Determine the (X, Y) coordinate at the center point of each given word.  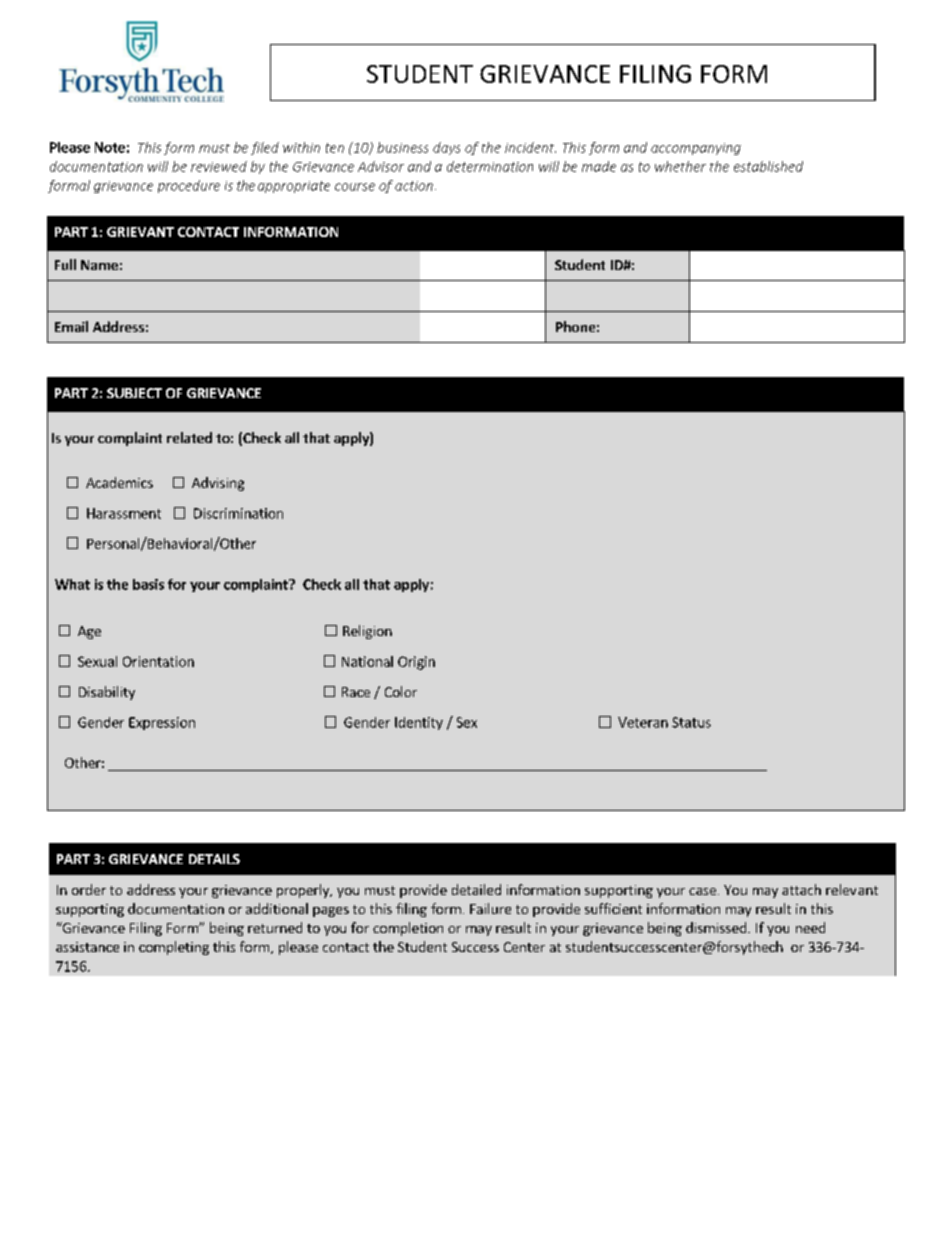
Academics (119, 482)
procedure (189, 186)
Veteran (643, 722)
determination (490, 166)
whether (680, 166)
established (768, 166)
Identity (419, 723)
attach (801, 889)
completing (174, 948)
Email (71, 326)
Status (691, 722)
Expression (162, 723)
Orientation (158, 661)
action (414, 186)
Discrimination (238, 513)
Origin (416, 663)
